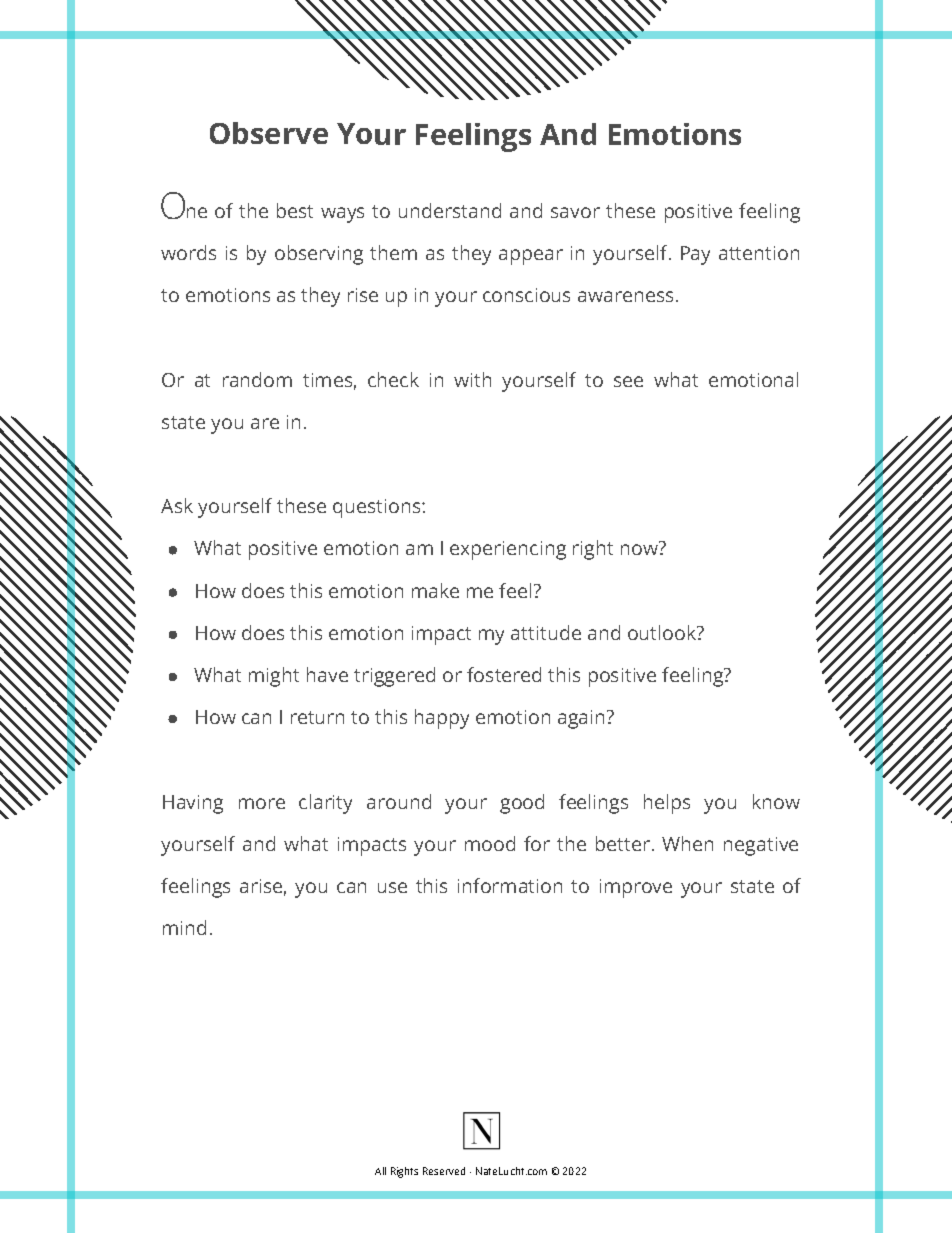  I want to click on Observe, so click(269, 133).
